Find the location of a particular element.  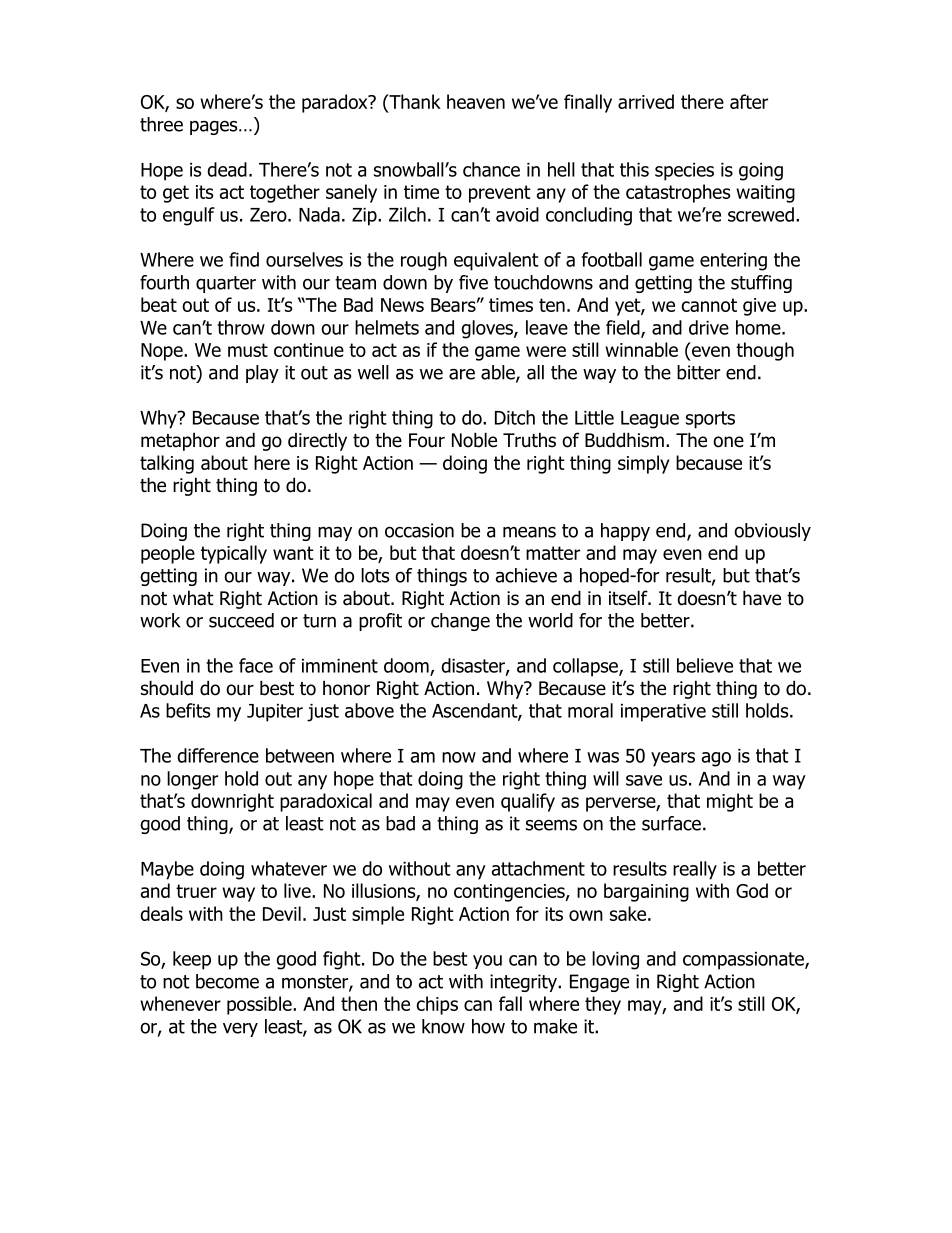

drive is located at coordinates (709, 327).
